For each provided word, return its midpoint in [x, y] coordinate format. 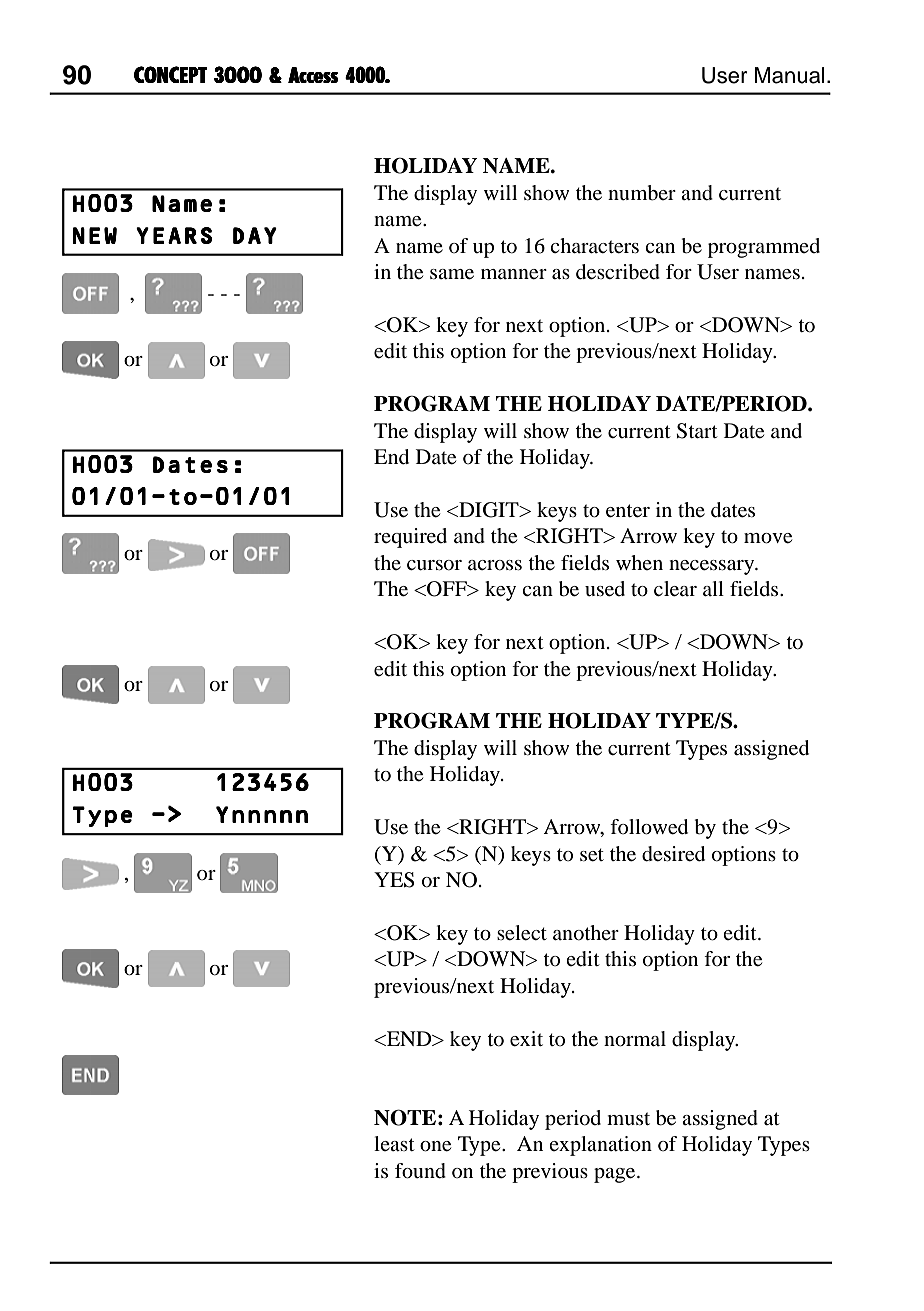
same [452, 274]
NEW [95, 235]
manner [514, 274]
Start [697, 431]
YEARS [174, 235]
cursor [434, 565]
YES [394, 880]
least [394, 1143]
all [713, 588]
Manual [790, 75]
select [522, 933]
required [410, 538]
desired [673, 854]
